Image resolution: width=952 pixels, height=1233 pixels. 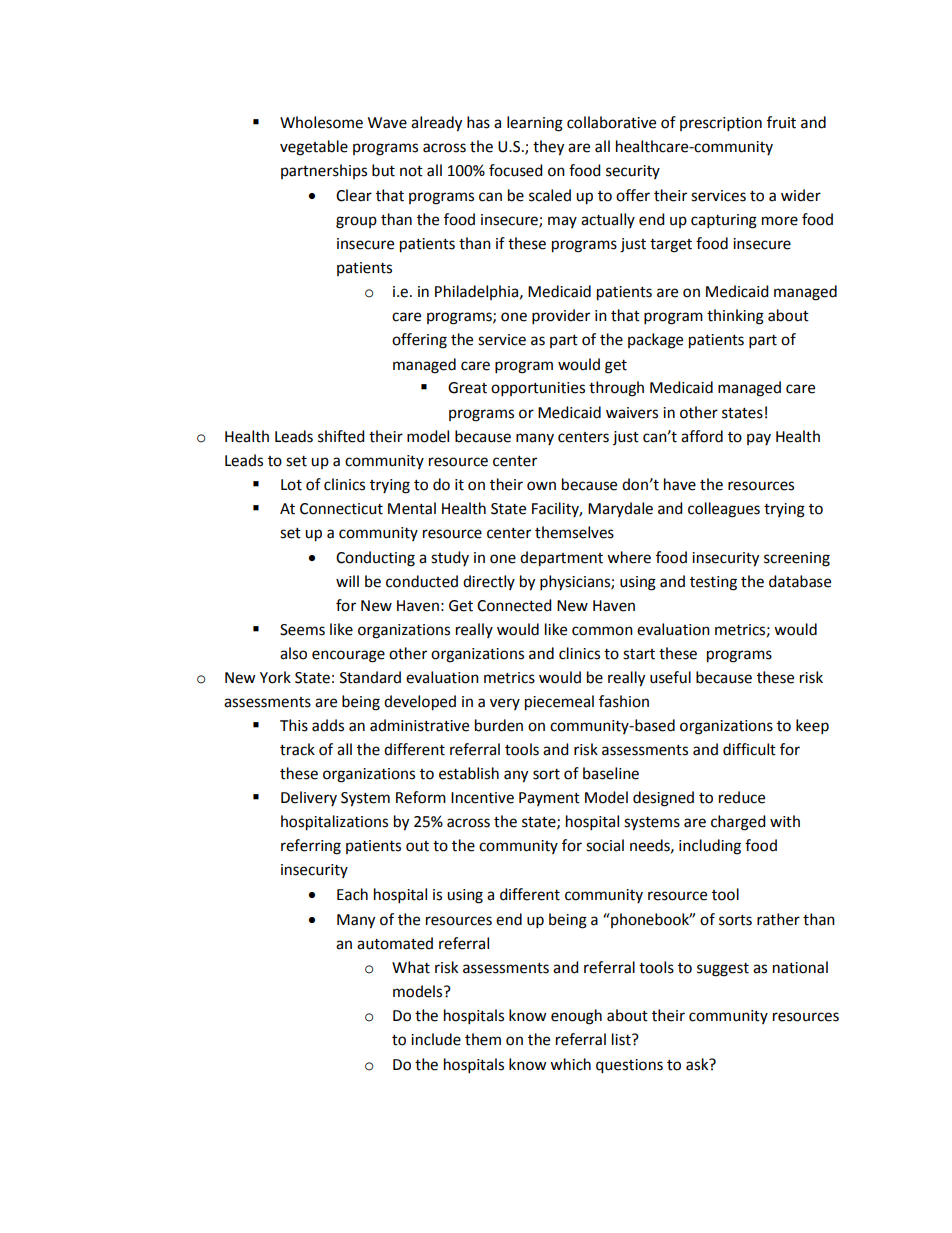 What do you see at coordinates (749, 749) in the image?
I see `difficult` at bounding box center [749, 749].
